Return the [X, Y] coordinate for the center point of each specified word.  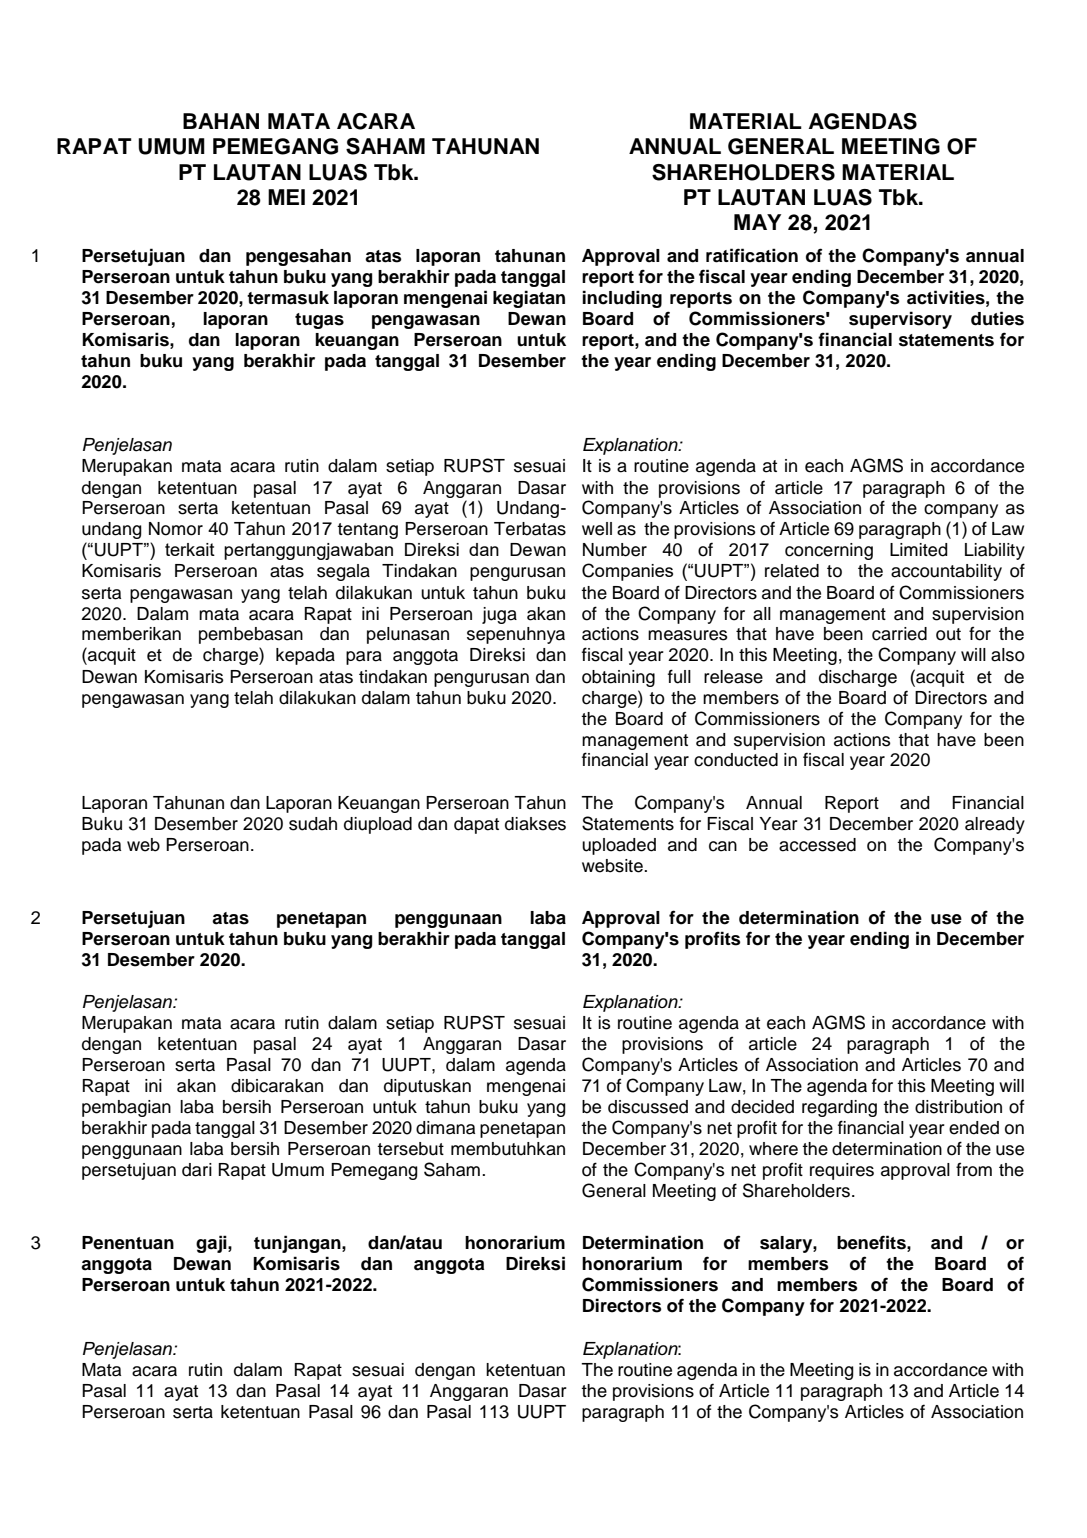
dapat [476, 825]
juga [499, 615]
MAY [757, 222]
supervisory [900, 320]
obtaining [618, 678]
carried [899, 634]
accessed [817, 845]
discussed [648, 1107]
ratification [752, 255]
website [613, 866]
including [622, 299]
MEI [286, 197]
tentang [367, 531]
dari [197, 1170]
